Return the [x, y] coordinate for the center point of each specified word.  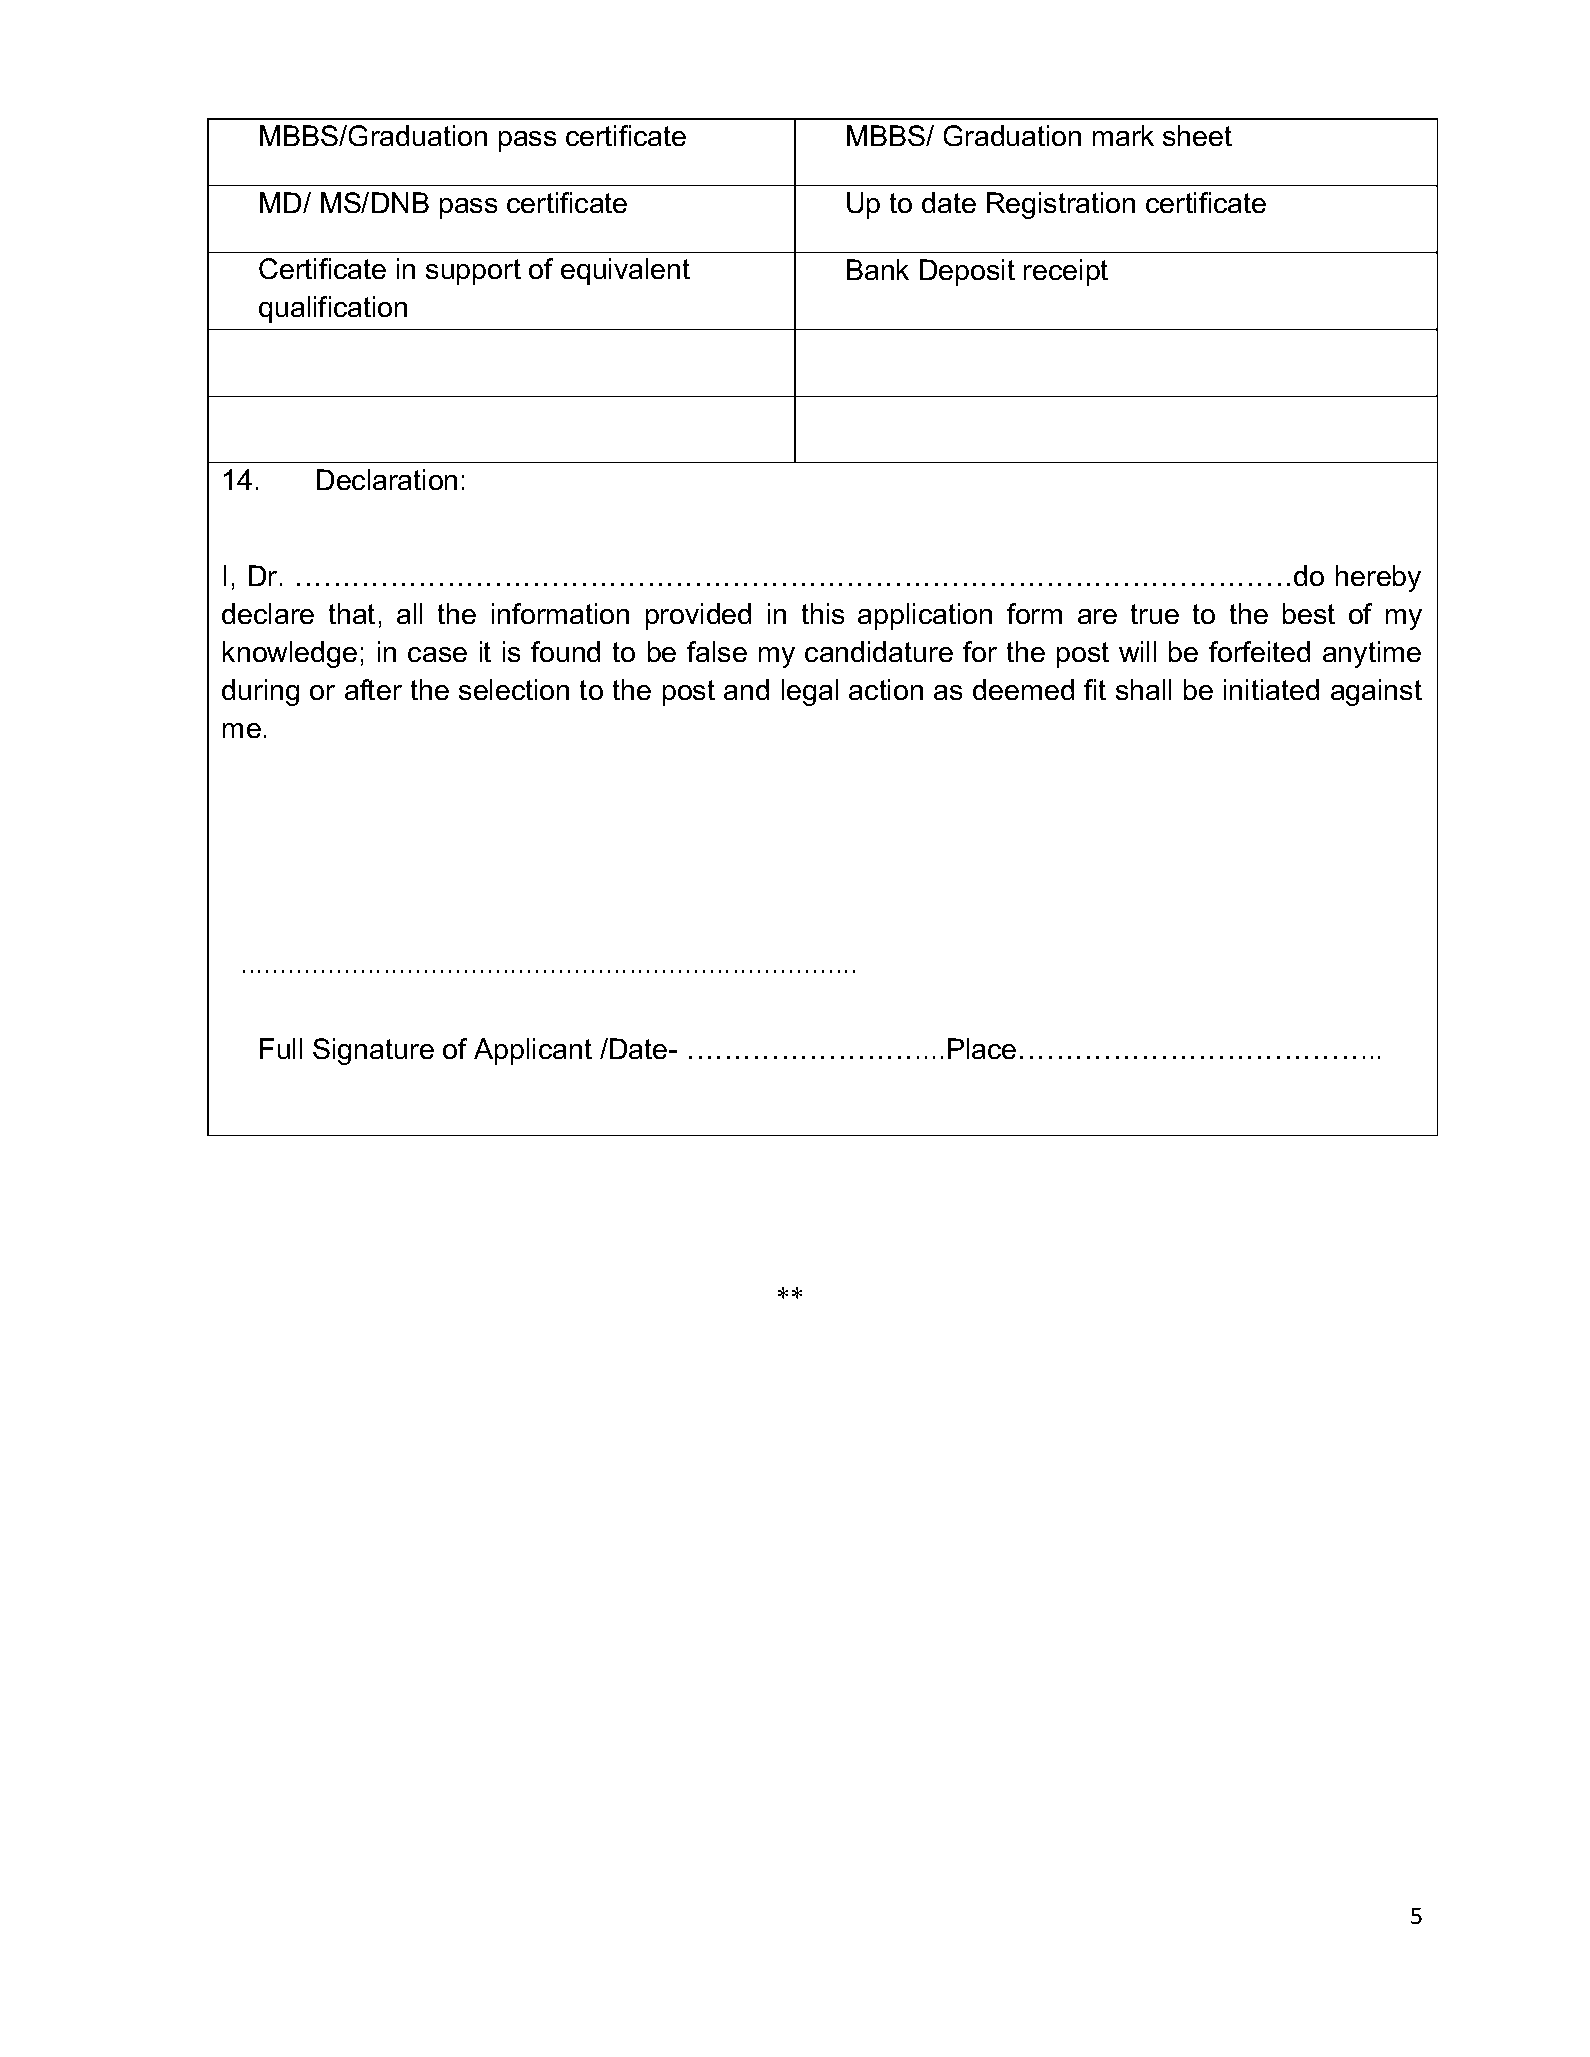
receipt [1066, 272]
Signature [373, 1051]
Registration [1061, 205]
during [260, 692]
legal [810, 692]
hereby [1378, 578]
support [473, 272]
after [373, 689]
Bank [878, 269]
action [886, 689]
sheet [1197, 135]
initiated [1271, 689]
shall [1143, 689]
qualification [333, 309]
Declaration [387, 479]
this [823, 613]
